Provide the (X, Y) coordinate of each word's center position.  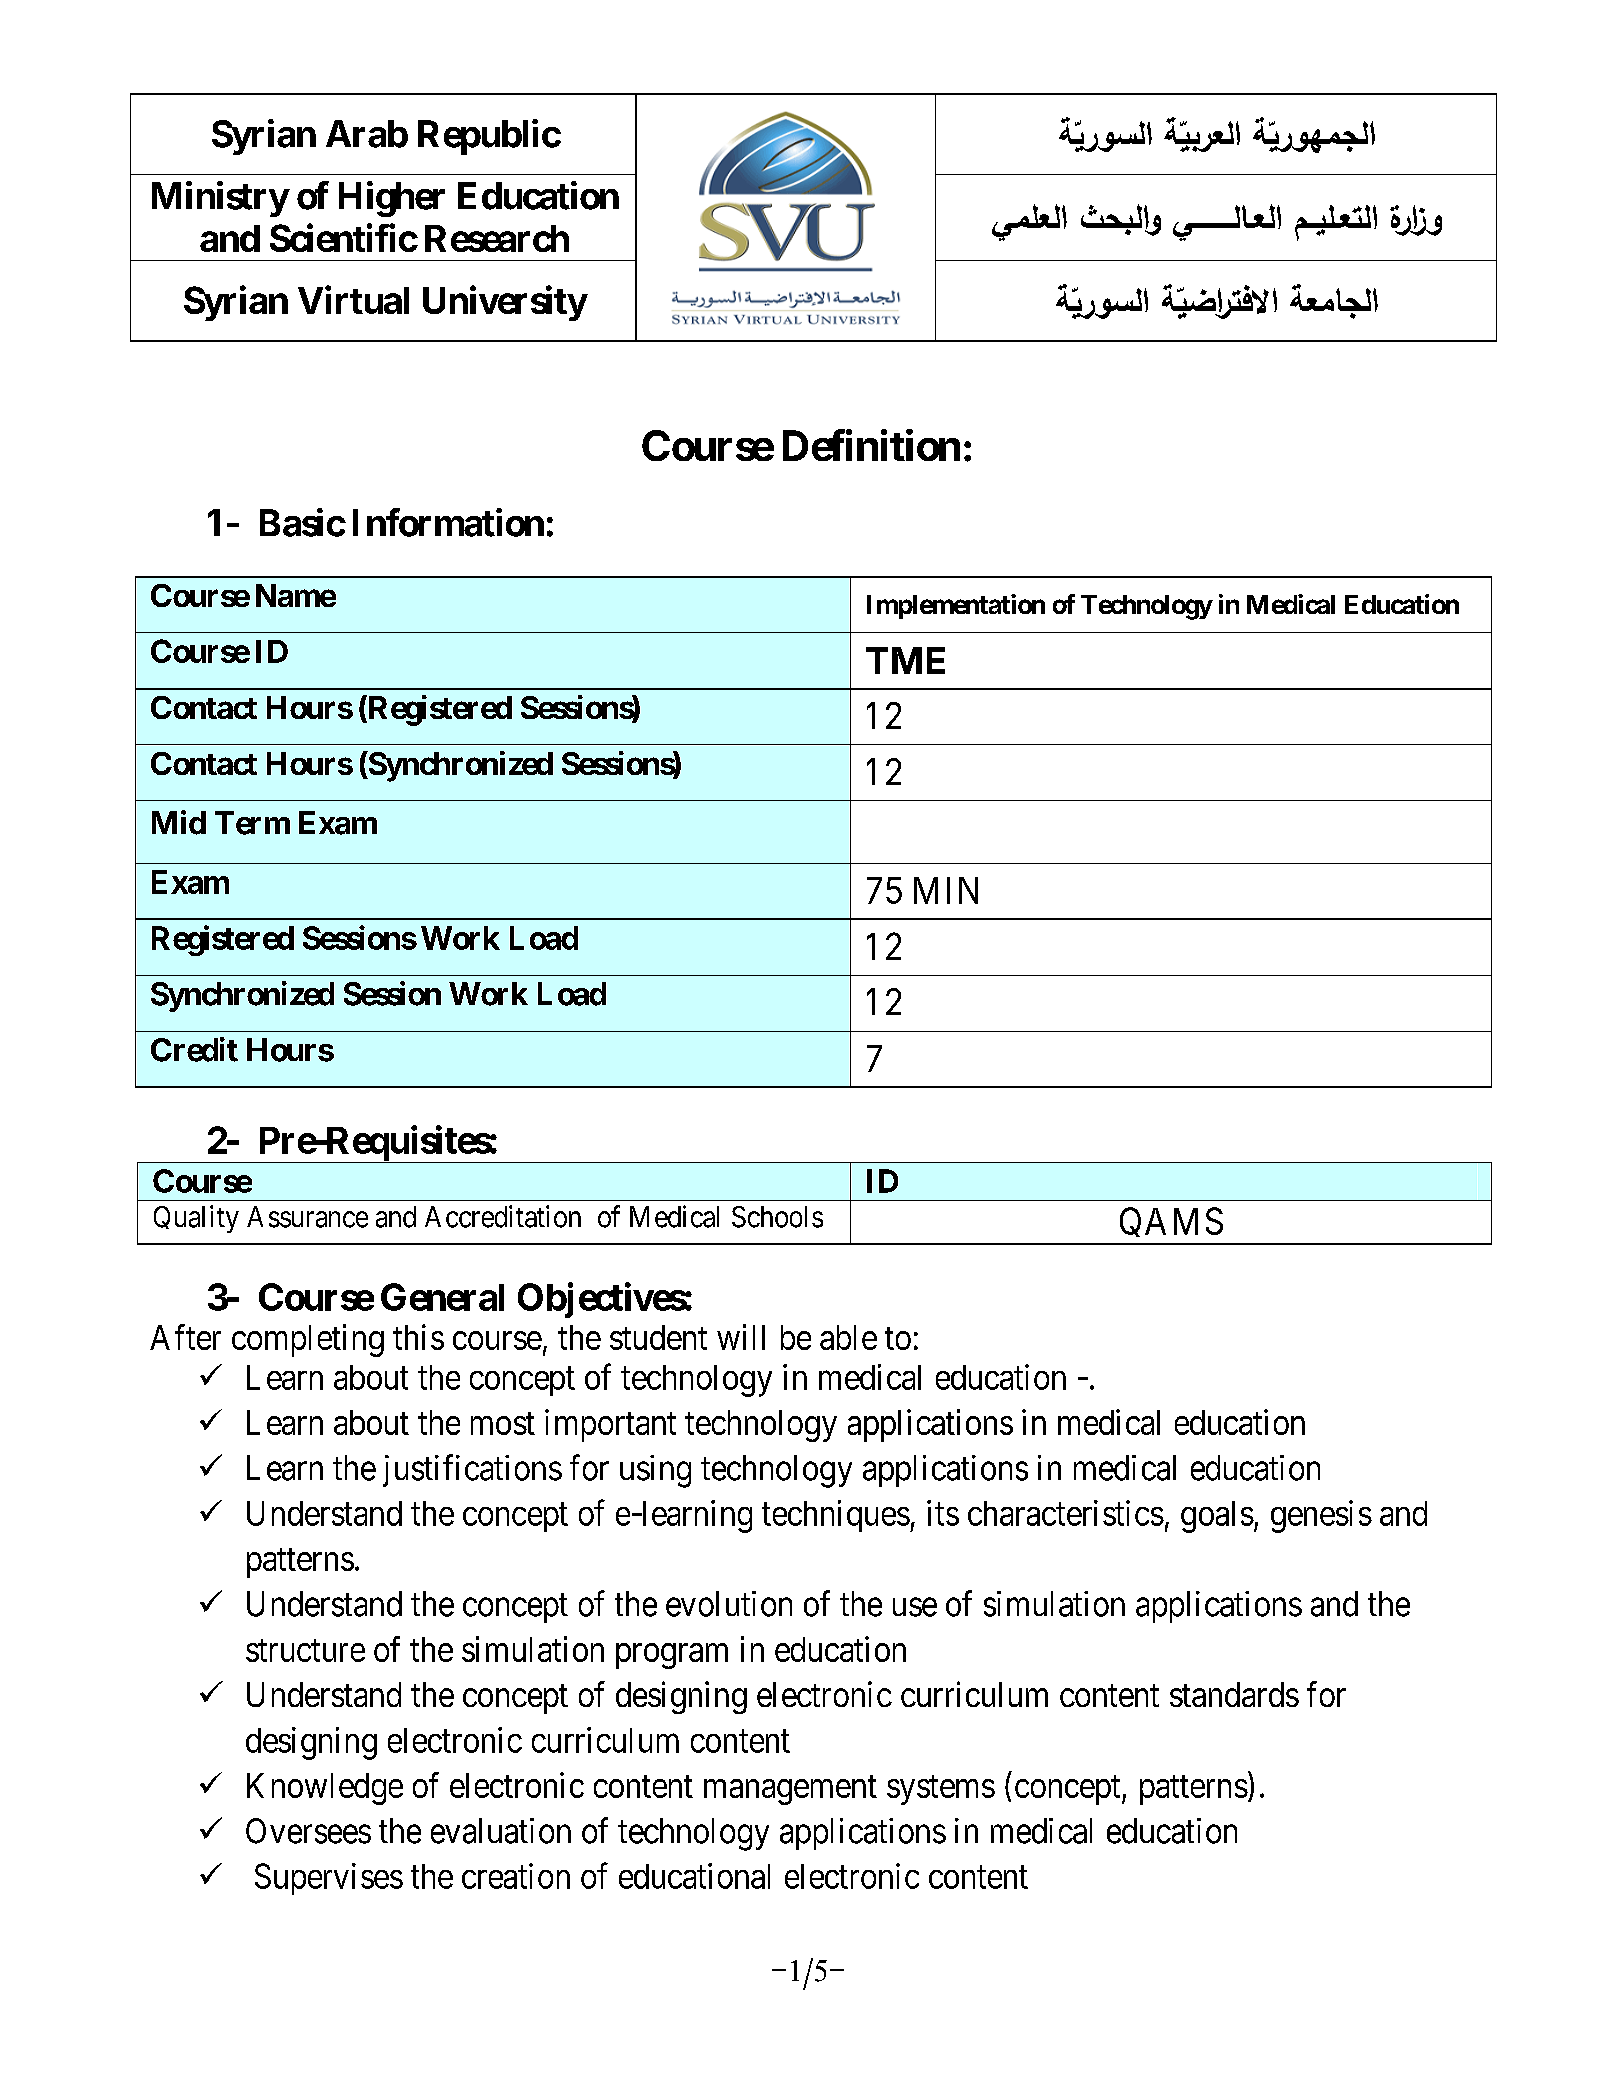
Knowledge (325, 1789)
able (848, 1337)
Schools (777, 1217)
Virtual (353, 300)
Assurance (307, 1217)
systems (941, 1790)
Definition (871, 445)
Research (497, 238)
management (790, 1790)
